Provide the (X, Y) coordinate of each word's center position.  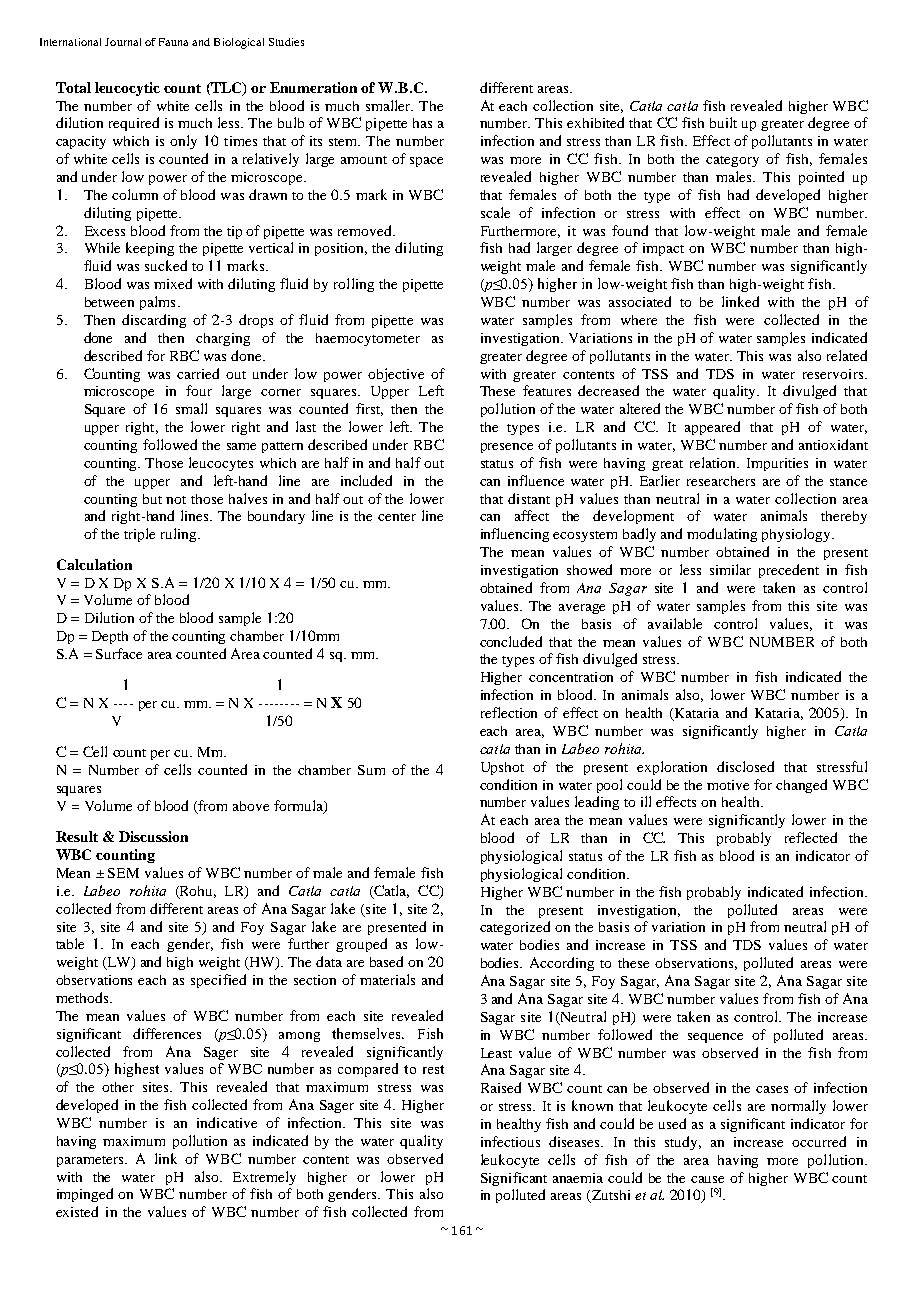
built (723, 122)
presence (507, 448)
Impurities (777, 464)
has (422, 123)
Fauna (173, 42)
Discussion (153, 836)
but (152, 499)
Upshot (502, 768)
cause (707, 1179)
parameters (91, 1161)
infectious (510, 1141)
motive (728, 785)
